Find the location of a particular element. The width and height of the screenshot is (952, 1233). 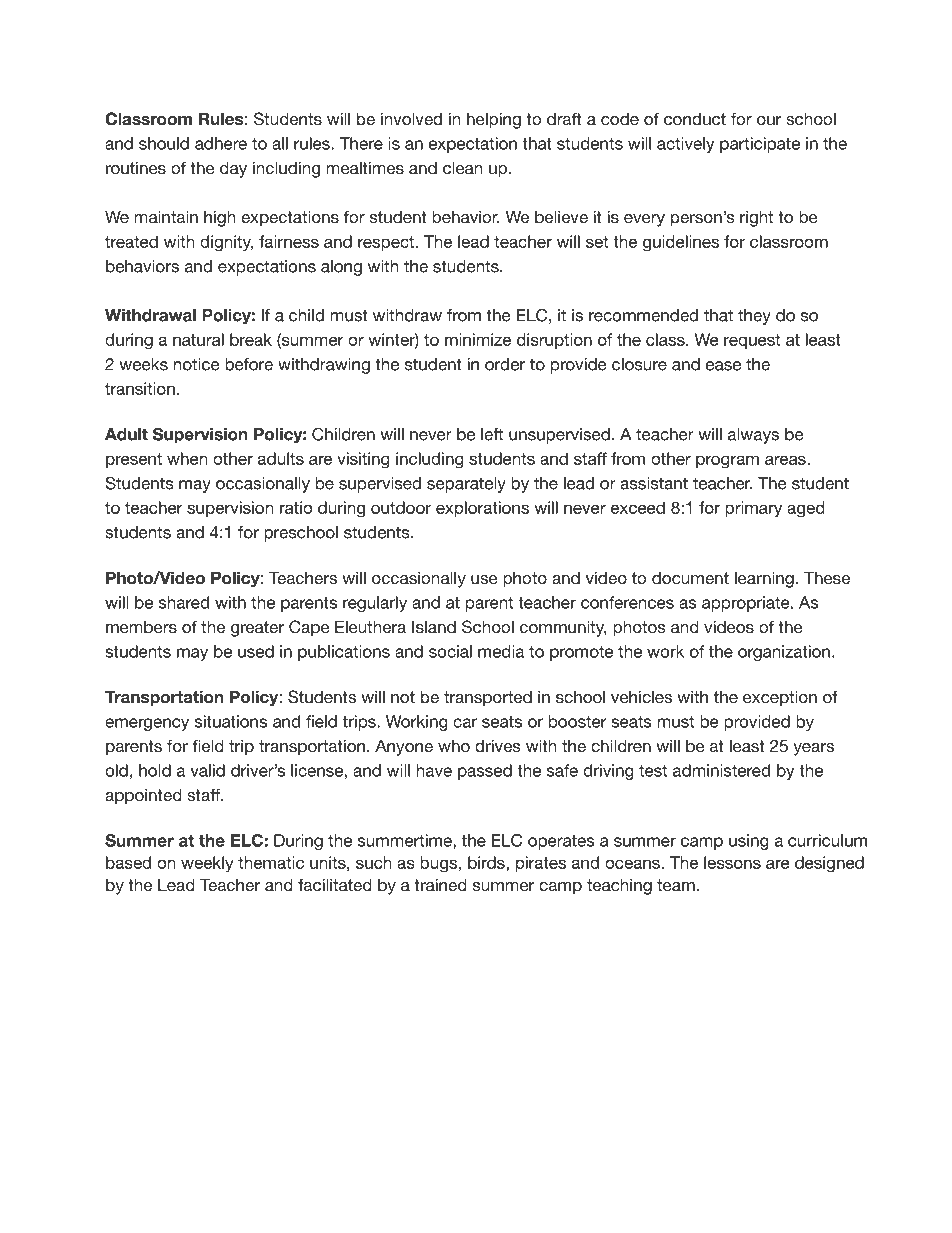

helping is located at coordinates (494, 120).
